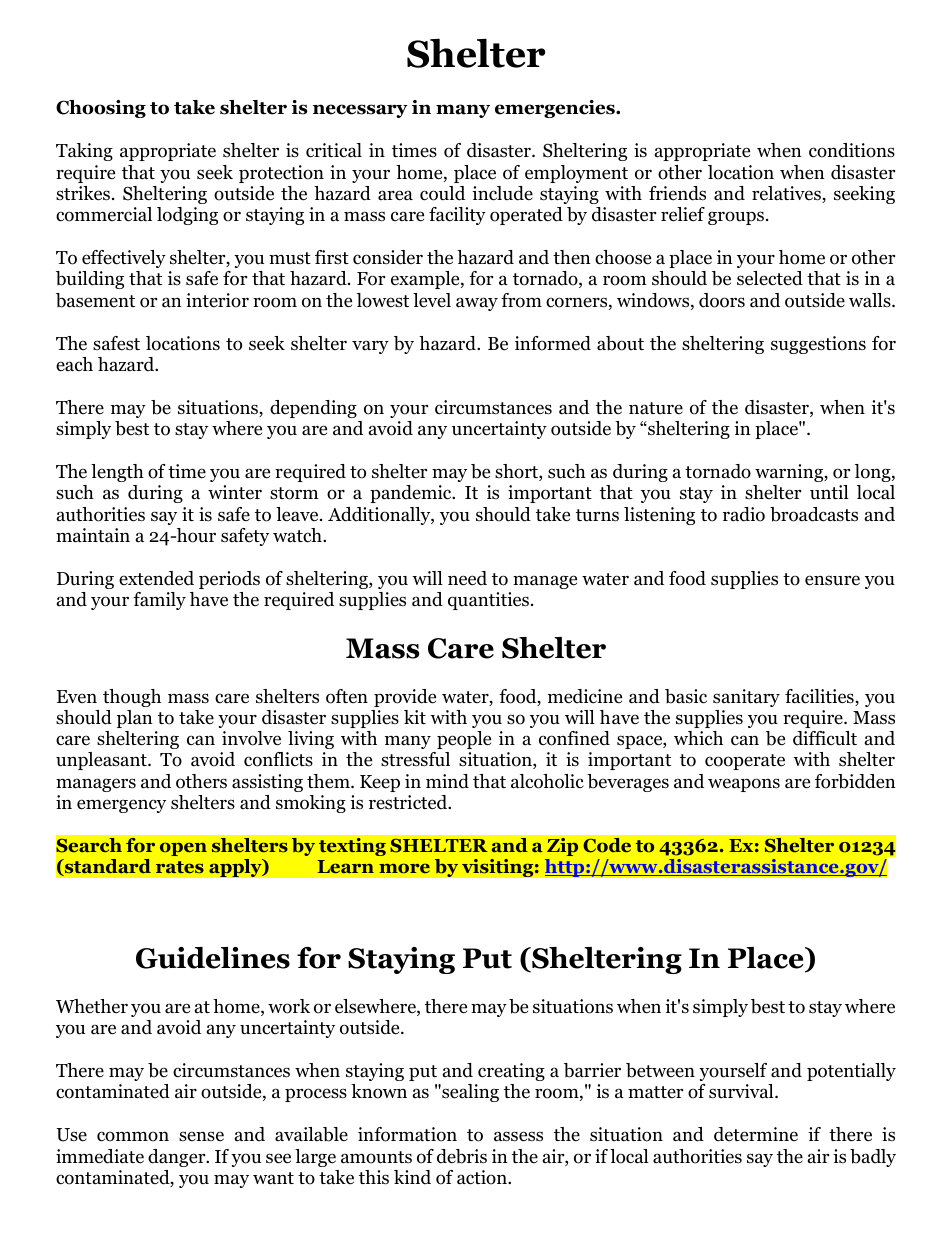  What do you see at coordinates (121, 806) in the page?
I see `emergency` at bounding box center [121, 806].
